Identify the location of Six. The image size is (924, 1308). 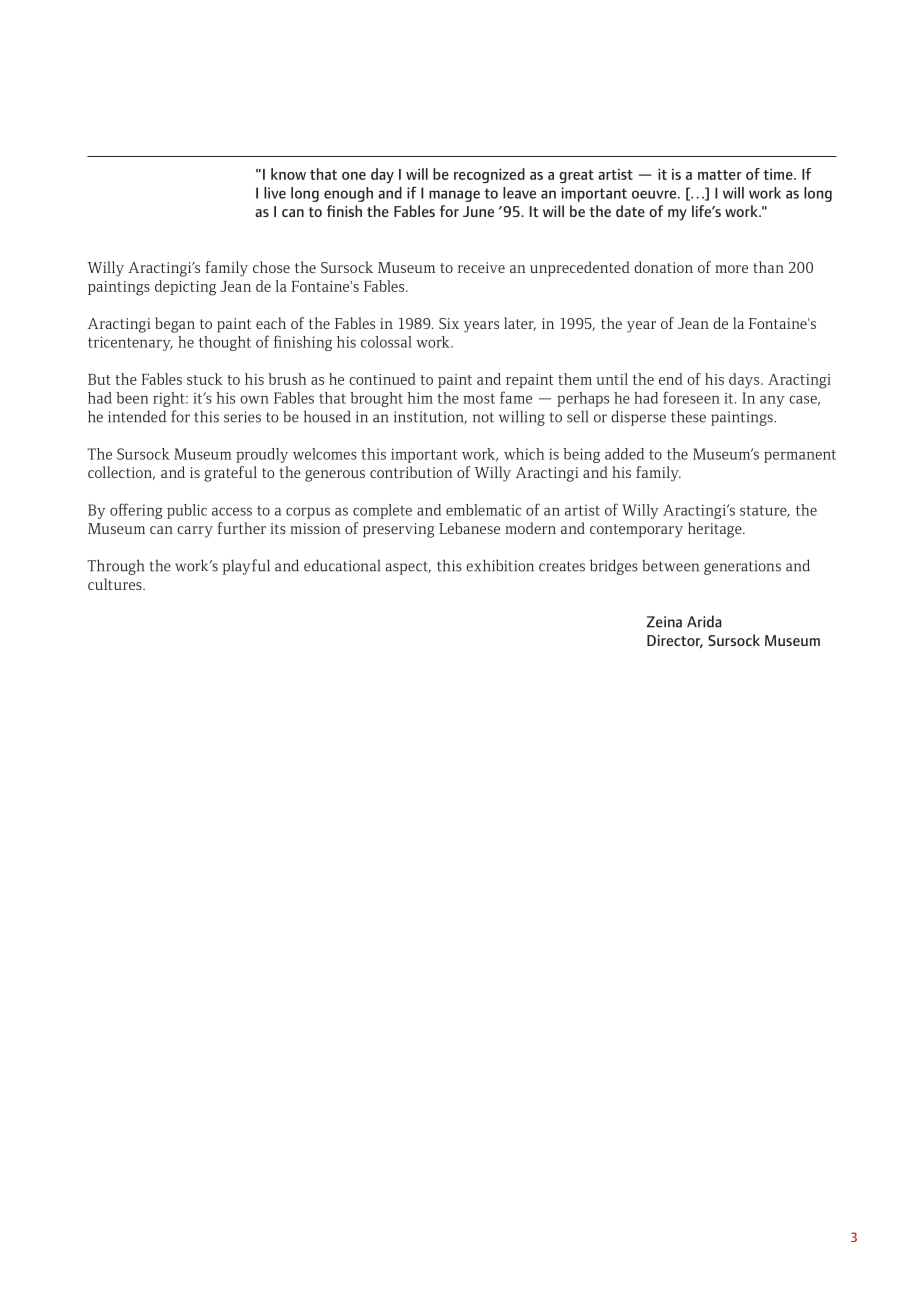
(449, 323).
